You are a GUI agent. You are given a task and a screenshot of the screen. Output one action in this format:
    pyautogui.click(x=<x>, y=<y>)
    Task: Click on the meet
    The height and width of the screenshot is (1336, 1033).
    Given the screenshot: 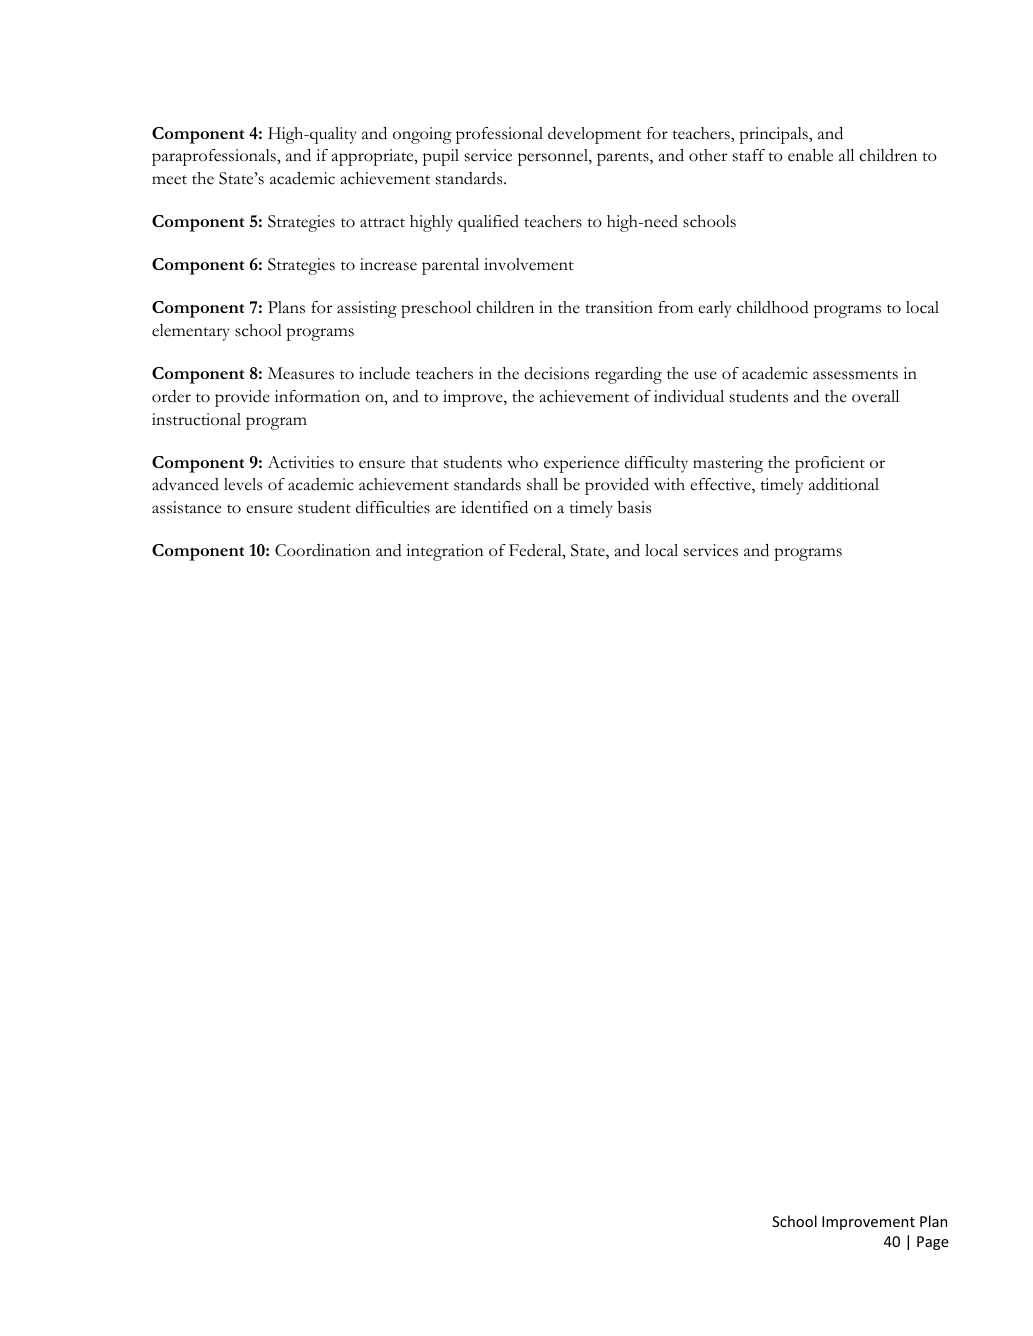 What is the action you would take?
    pyautogui.click(x=169, y=180)
